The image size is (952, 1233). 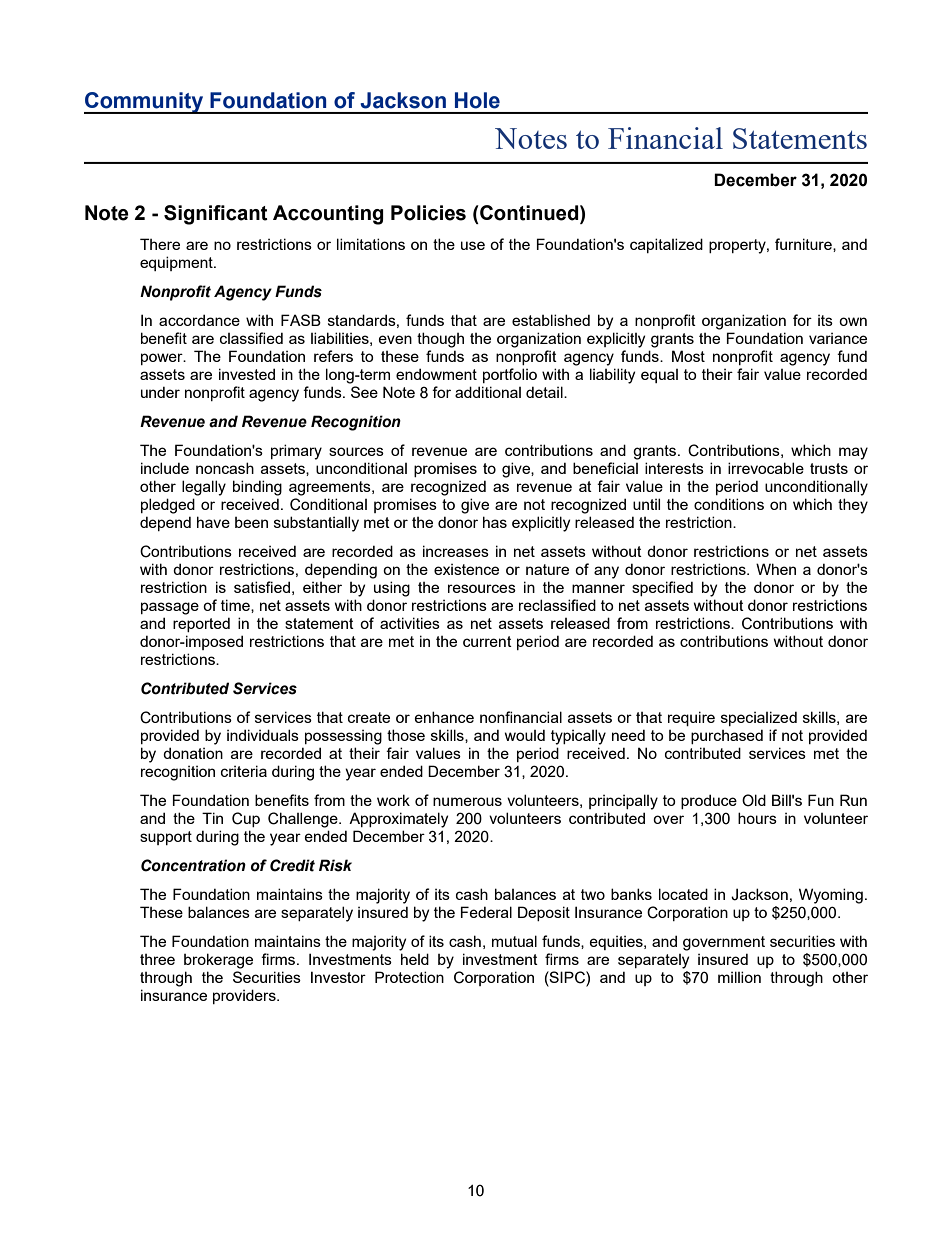 I want to click on Hole, so click(x=477, y=100).
